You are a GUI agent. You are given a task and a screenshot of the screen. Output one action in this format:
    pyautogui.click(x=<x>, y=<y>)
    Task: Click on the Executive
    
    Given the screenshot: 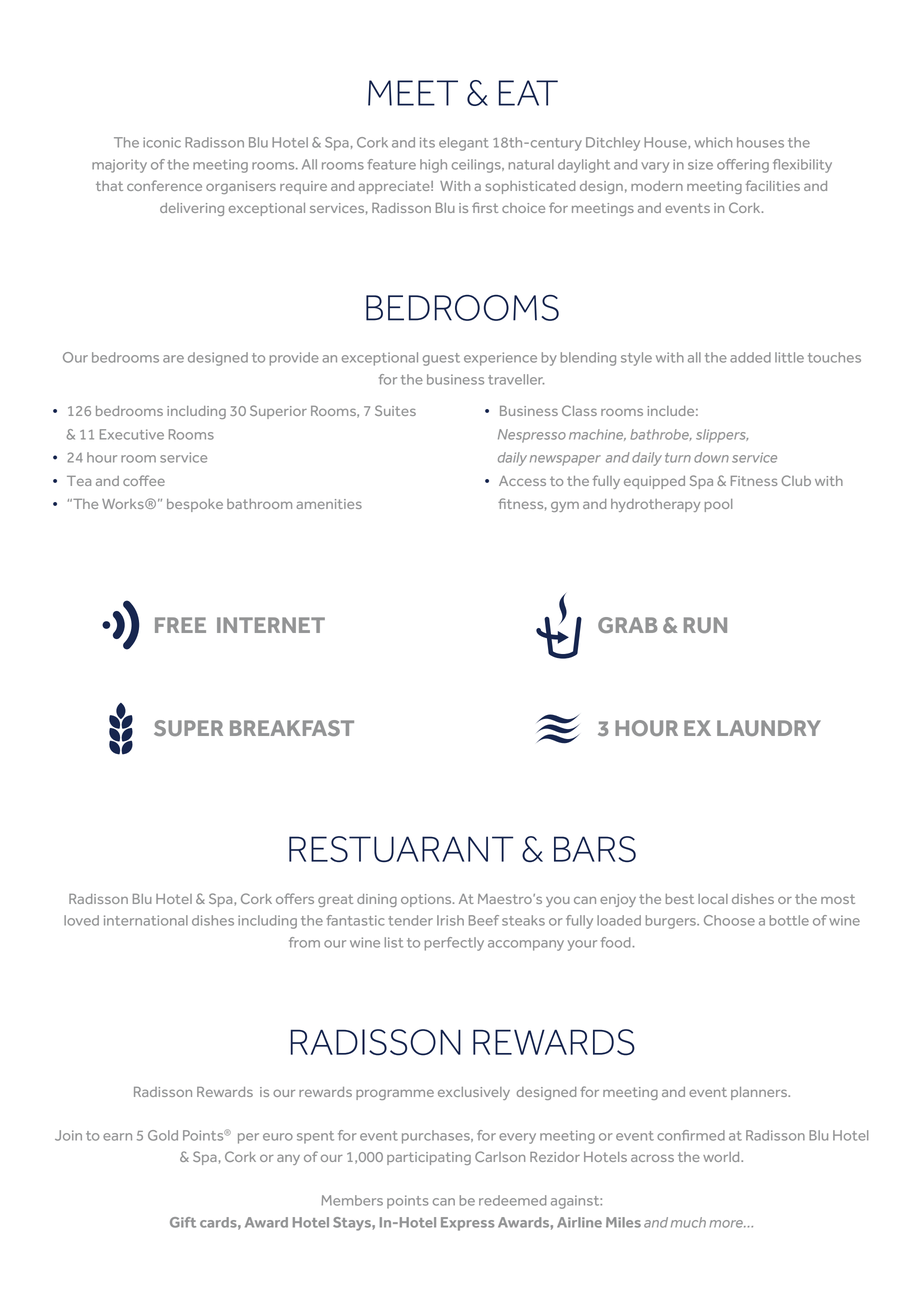 What is the action you would take?
    pyautogui.click(x=132, y=434)
